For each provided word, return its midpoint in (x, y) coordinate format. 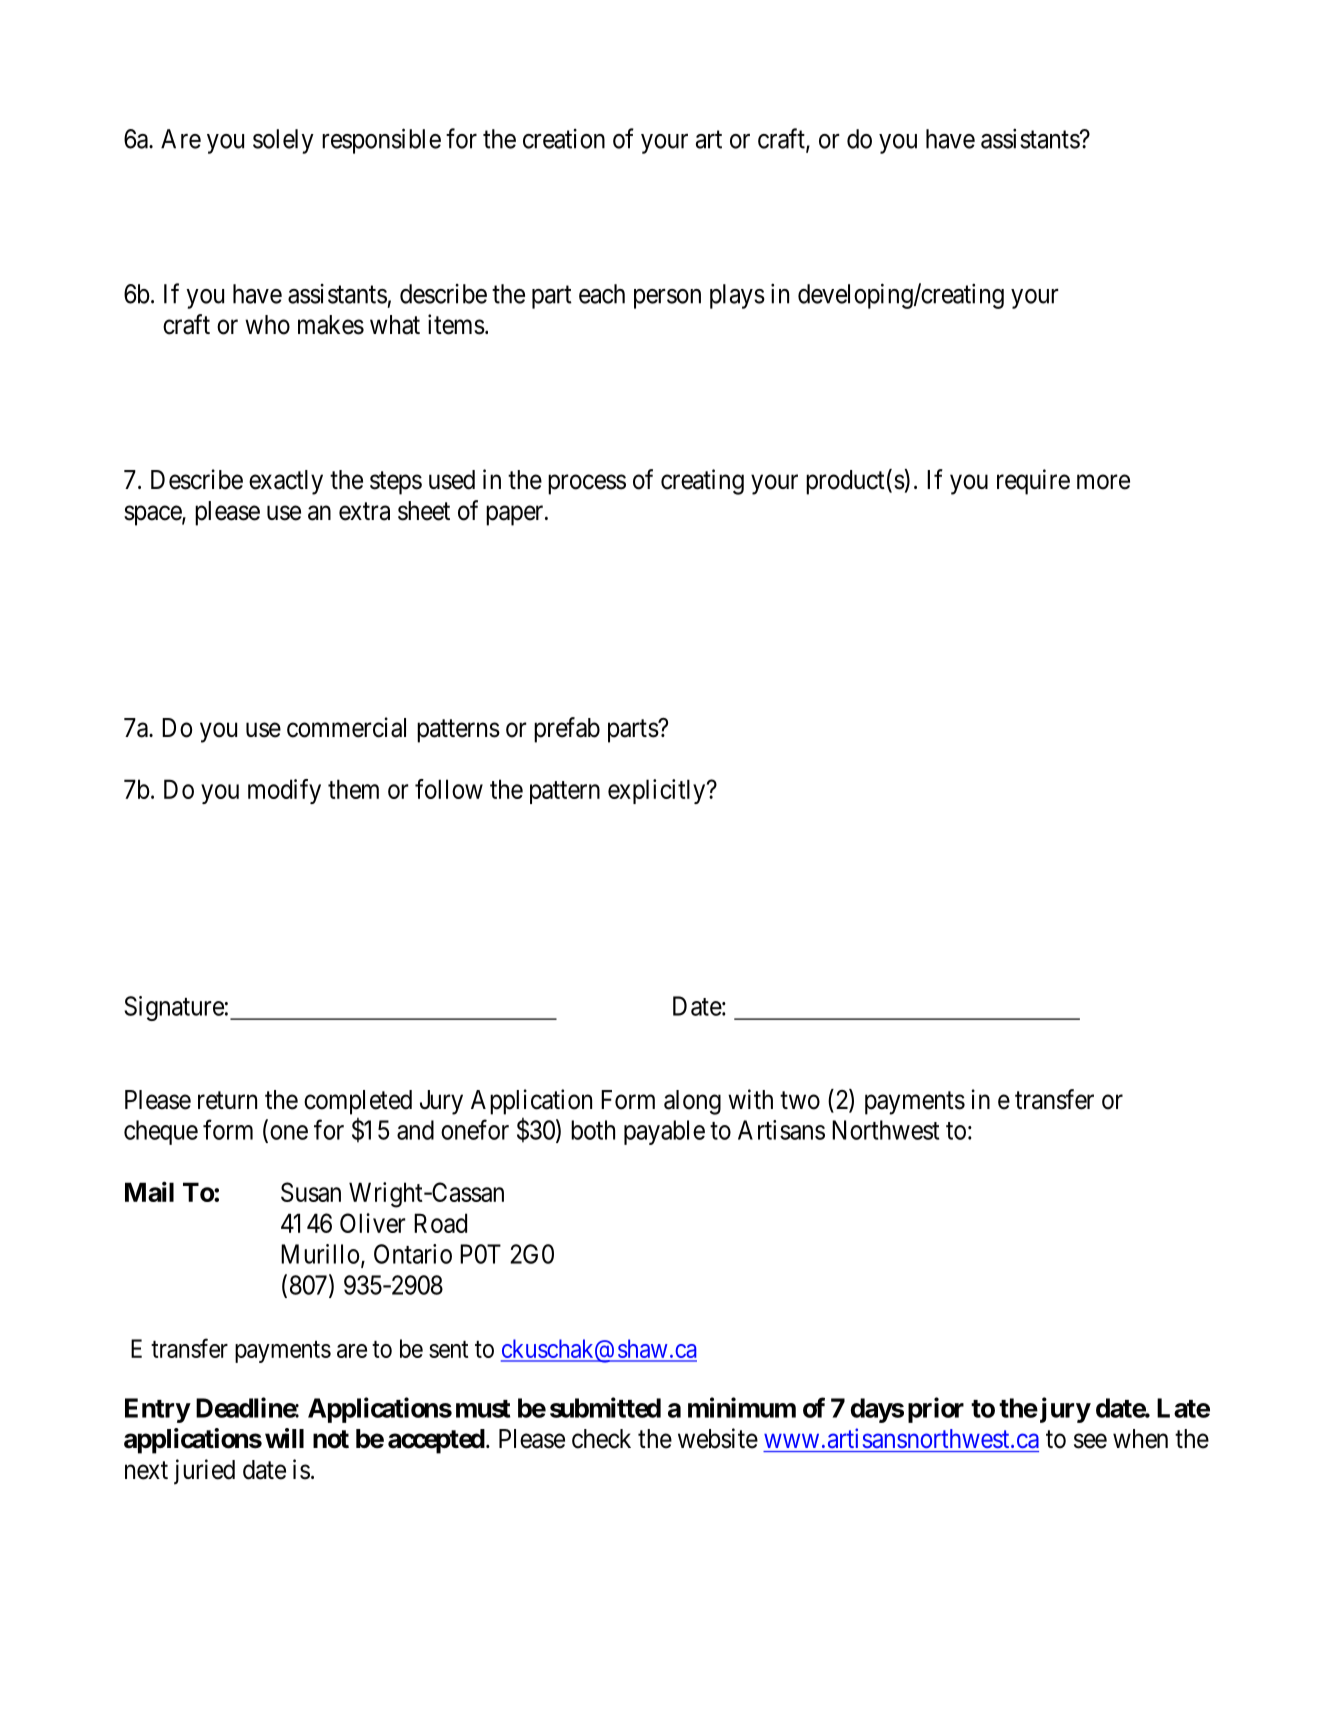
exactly (286, 482)
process (587, 485)
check (601, 1439)
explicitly (658, 791)
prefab (567, 730)
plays (737, 296)
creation (564, 139)
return (227, 1100)
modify (284, 791)
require (1033, 482)
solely (283, 141)
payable (664, 1132)
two (800, 1100)
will (284, 1438)
